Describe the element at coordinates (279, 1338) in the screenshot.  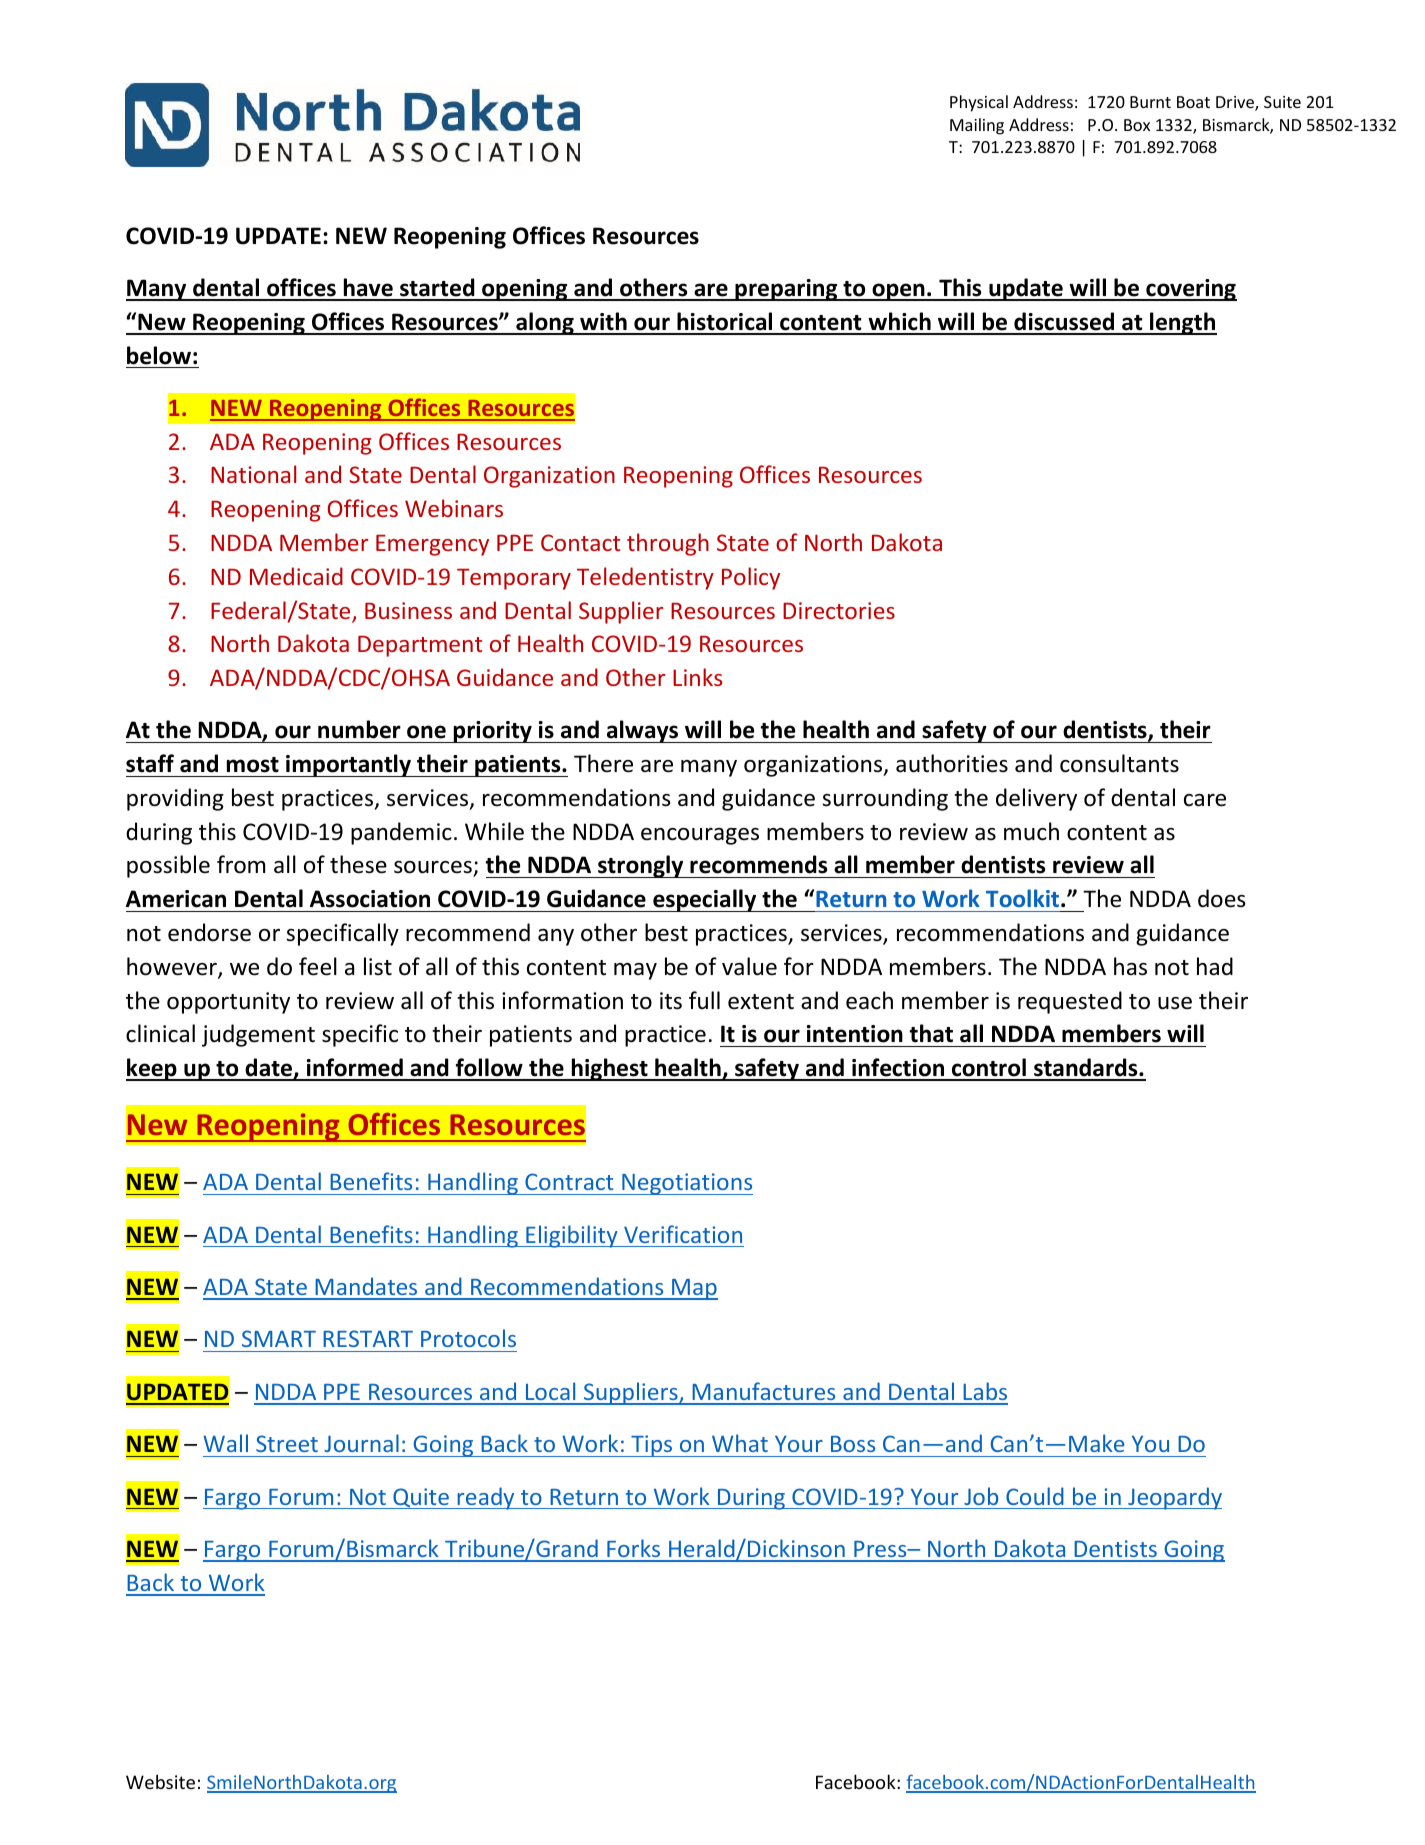
I see `SMART` at that location.
